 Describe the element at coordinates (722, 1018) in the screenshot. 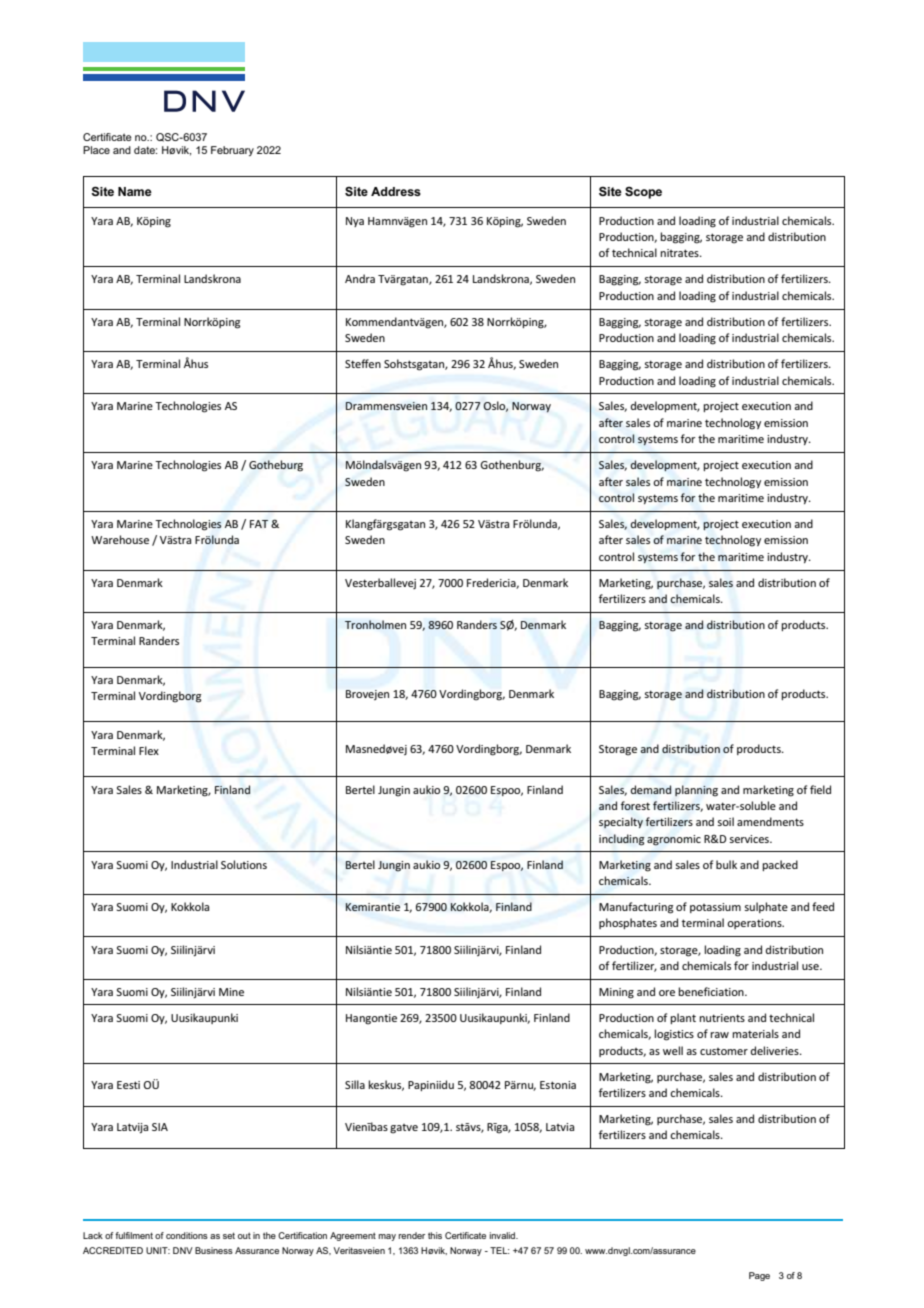

I see `nutrients` at that location.
